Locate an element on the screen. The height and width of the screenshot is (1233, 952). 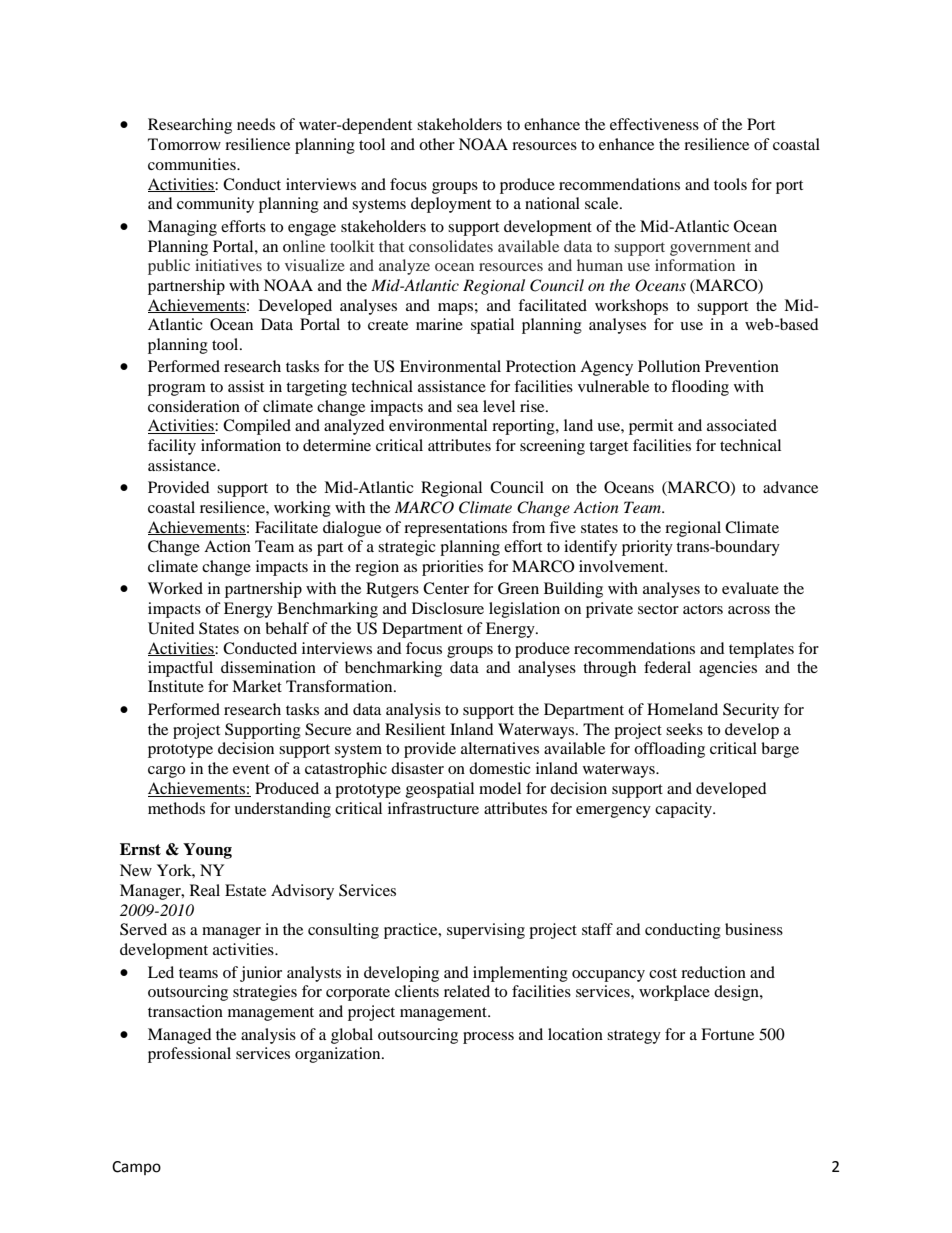
communities is located at coordinates (193, 164).
